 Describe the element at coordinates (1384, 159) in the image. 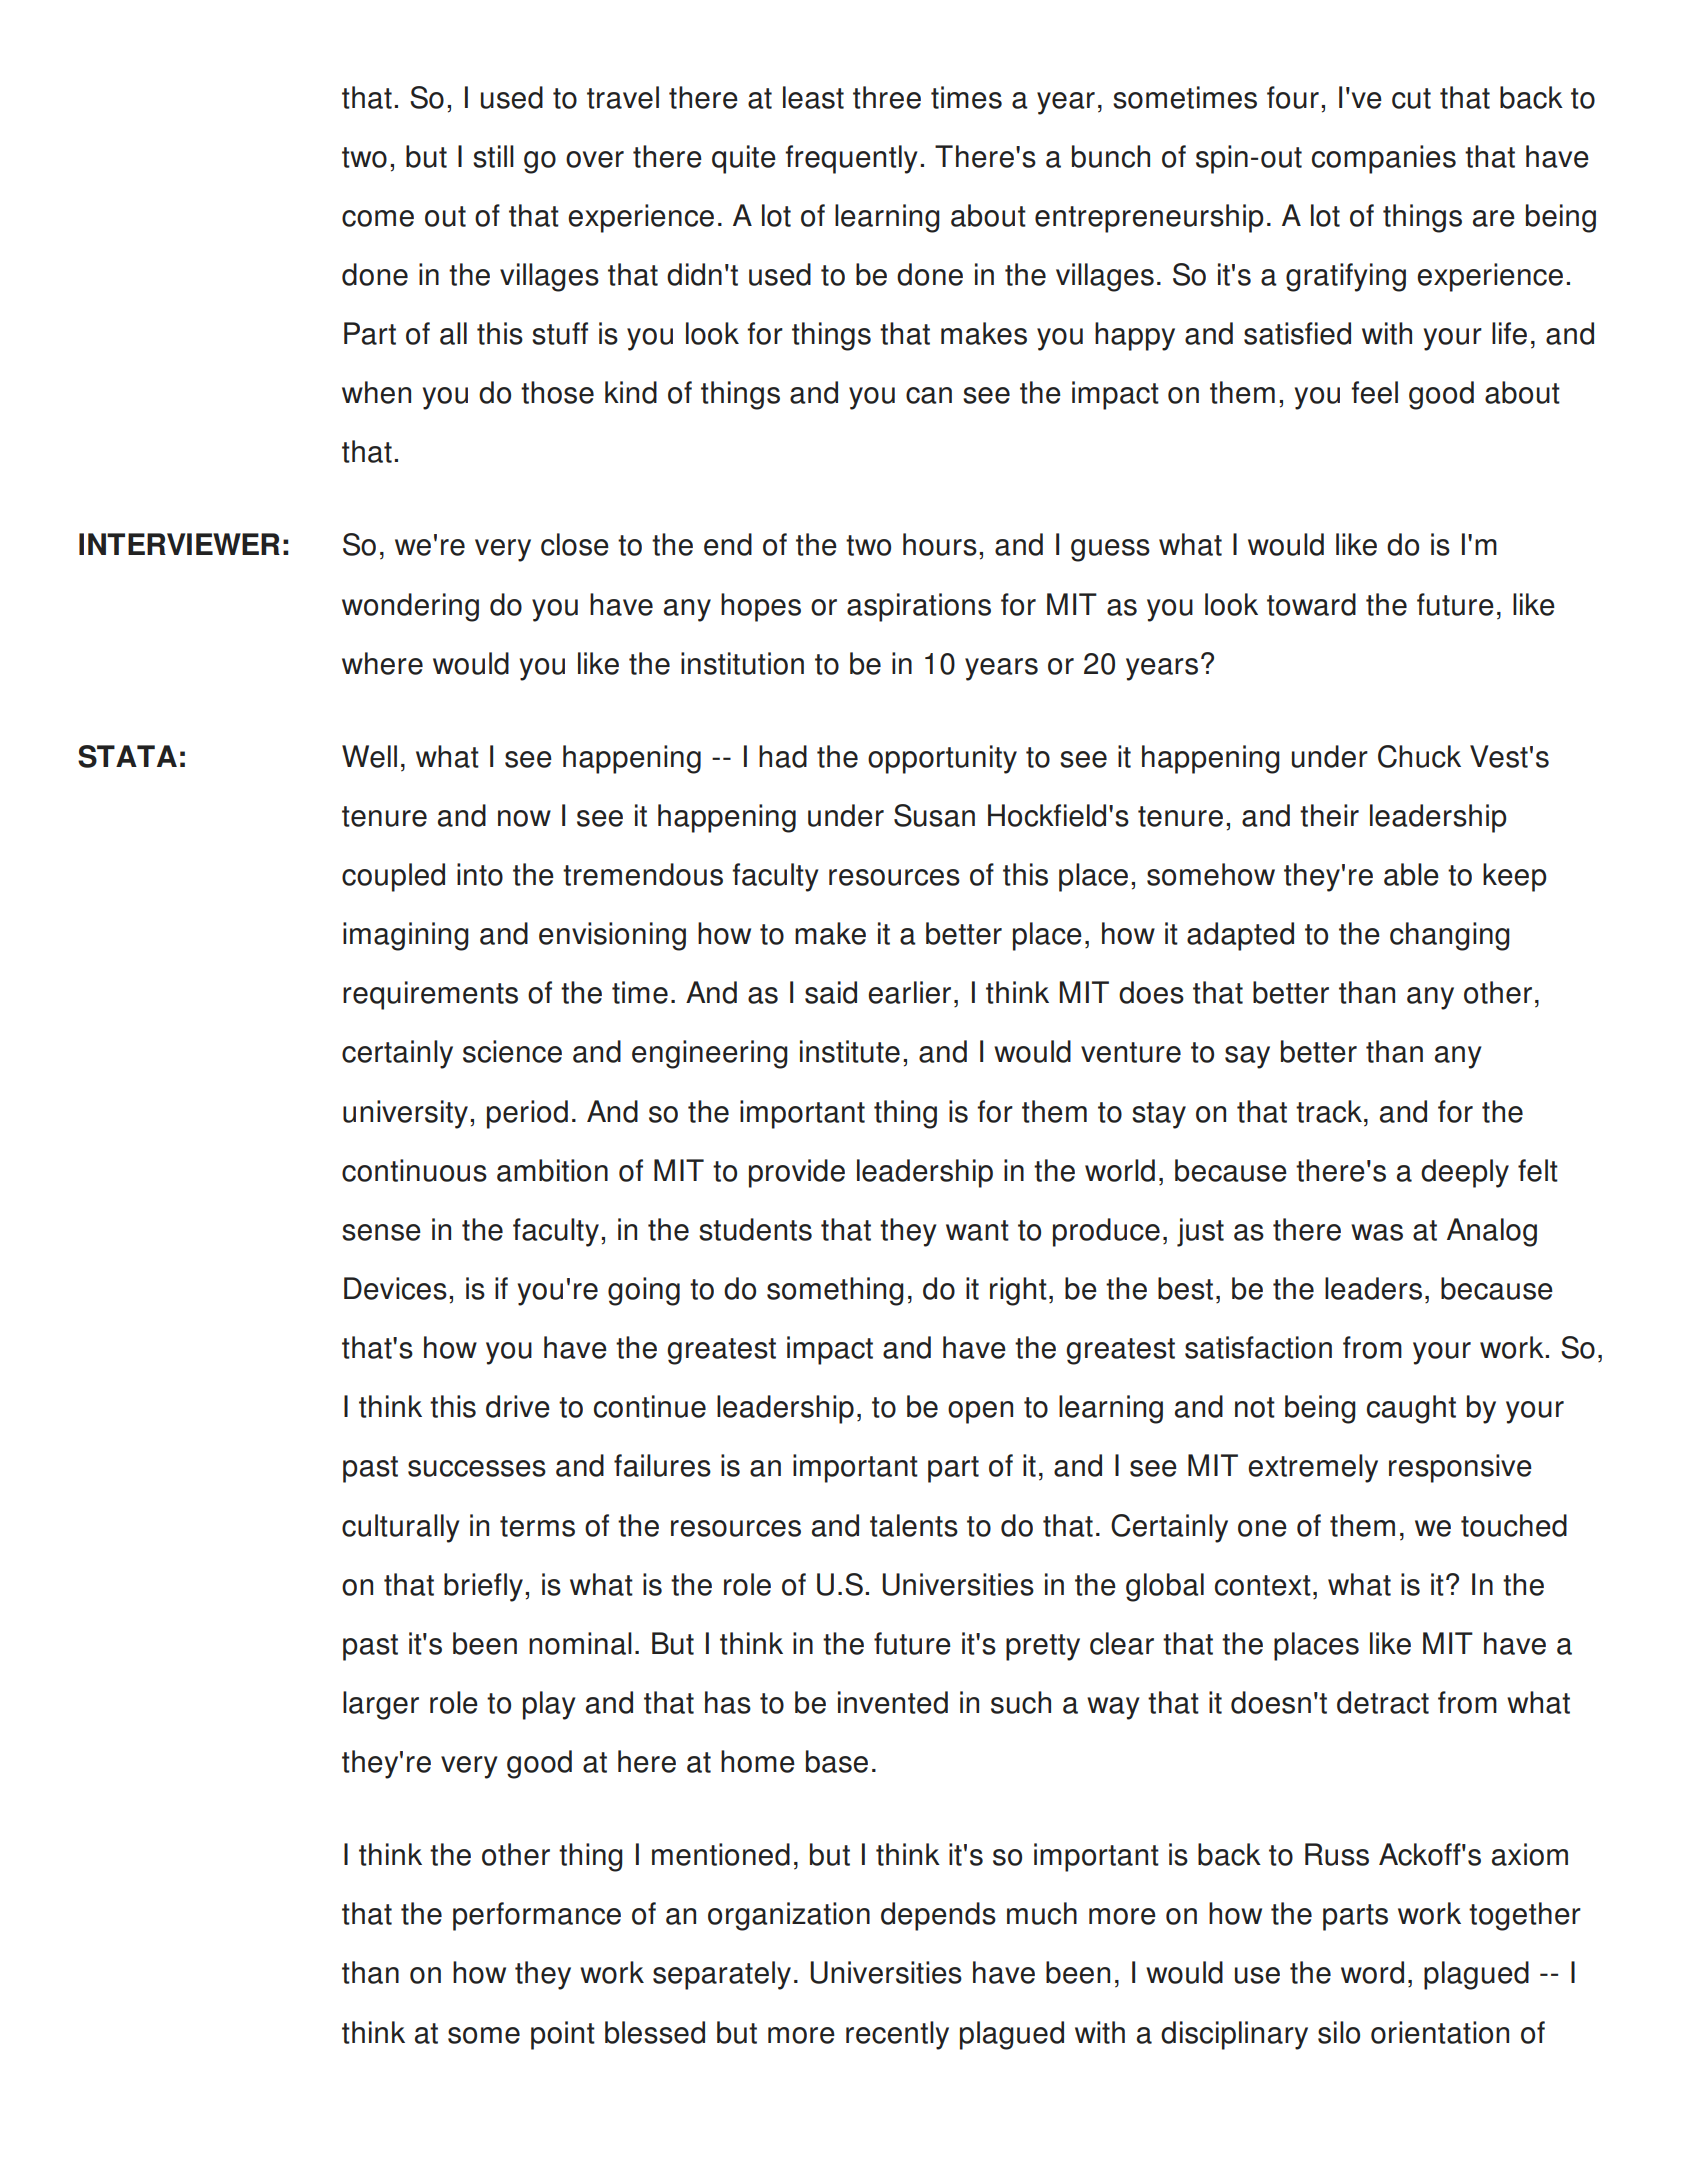

I see `companies` at that location.
